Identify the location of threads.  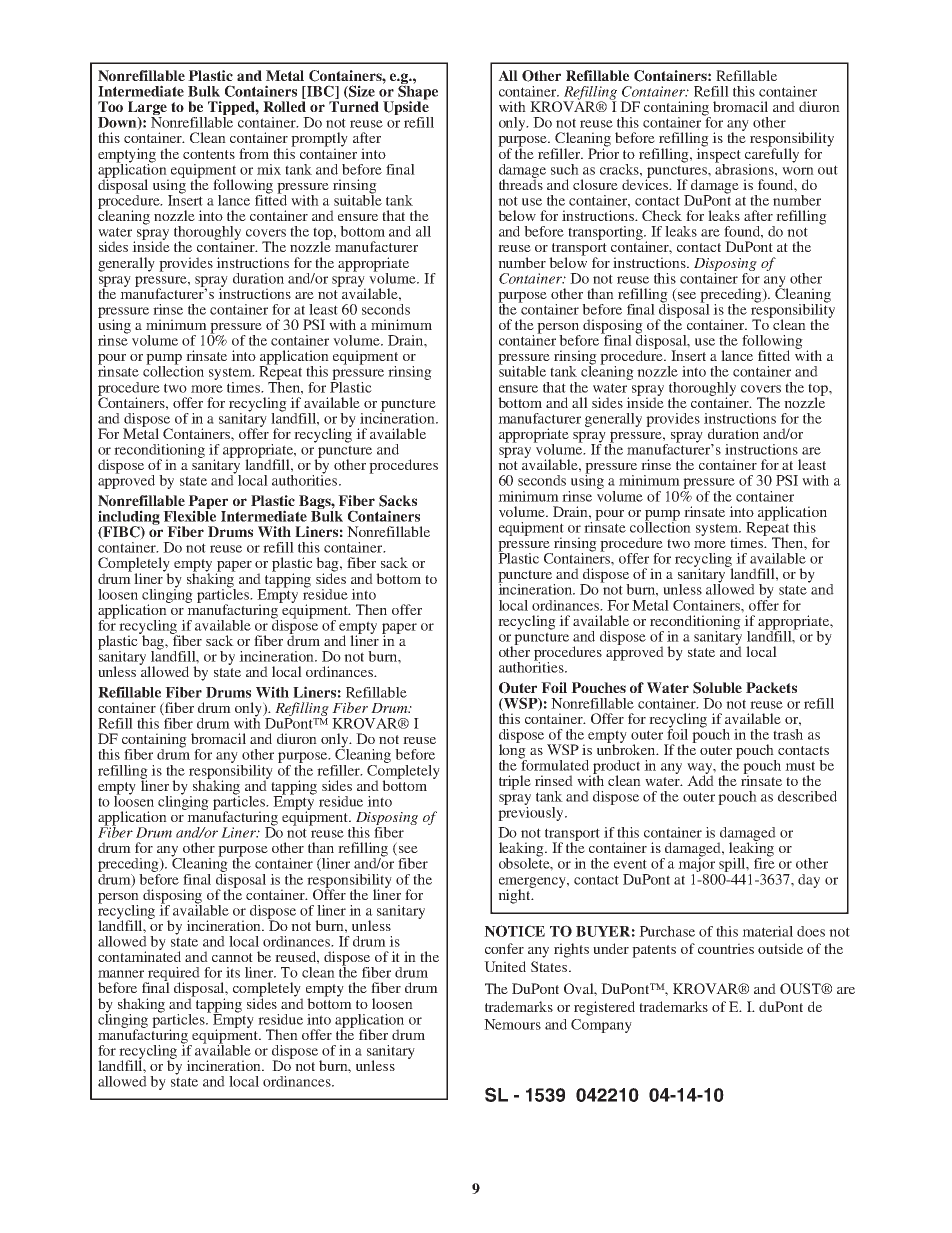
(521, 183).
